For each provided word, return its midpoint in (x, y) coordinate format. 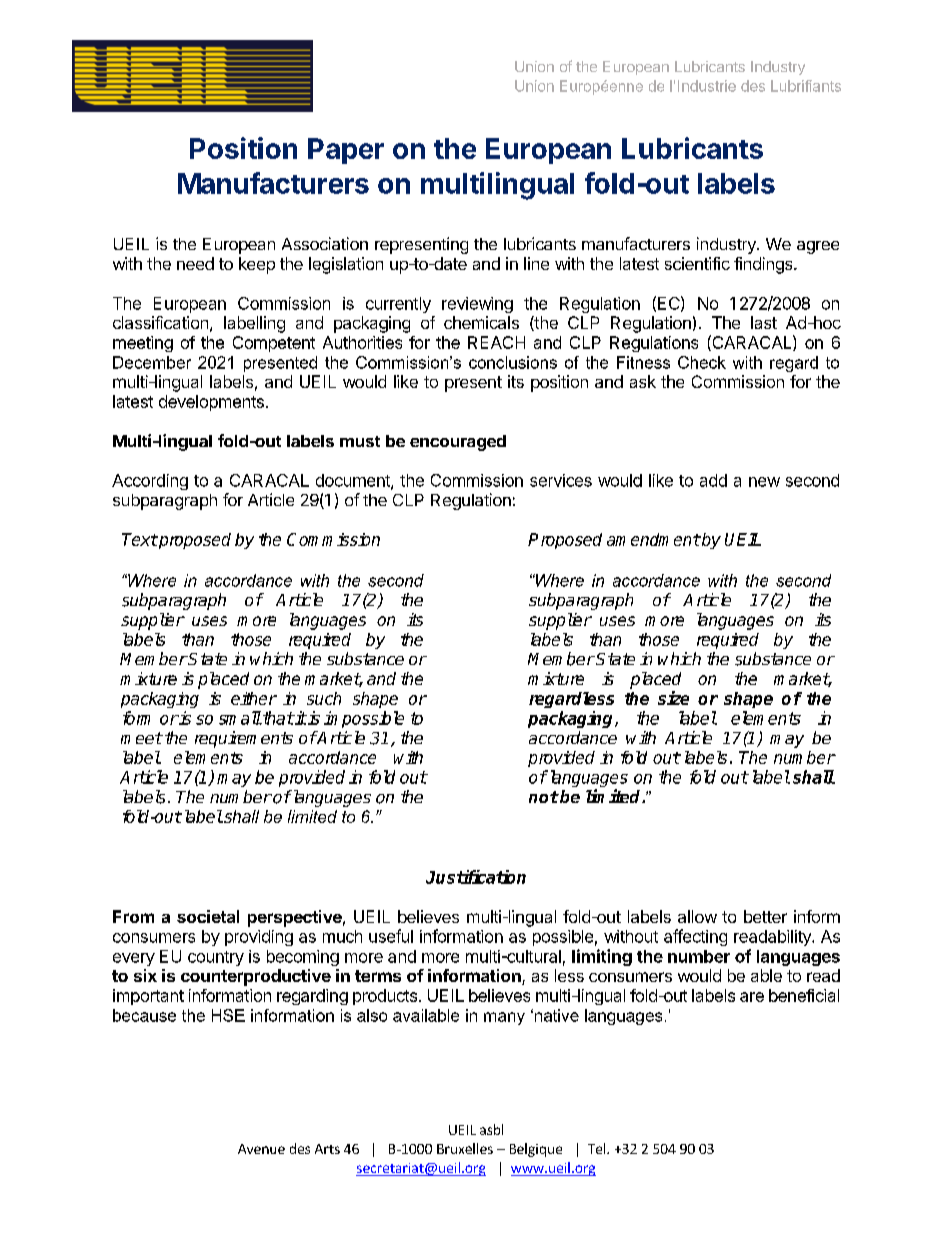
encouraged (458, 443)
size (673, 698)
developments (211, 403)
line (536, 263)
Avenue (261, 1149)
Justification (476, 877)
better (765, 916)
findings (764, 265)
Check (702, 362)
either (254, 698)
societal (208, 916)
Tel (598, 1148)
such (324, 698)
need (195, 263)
